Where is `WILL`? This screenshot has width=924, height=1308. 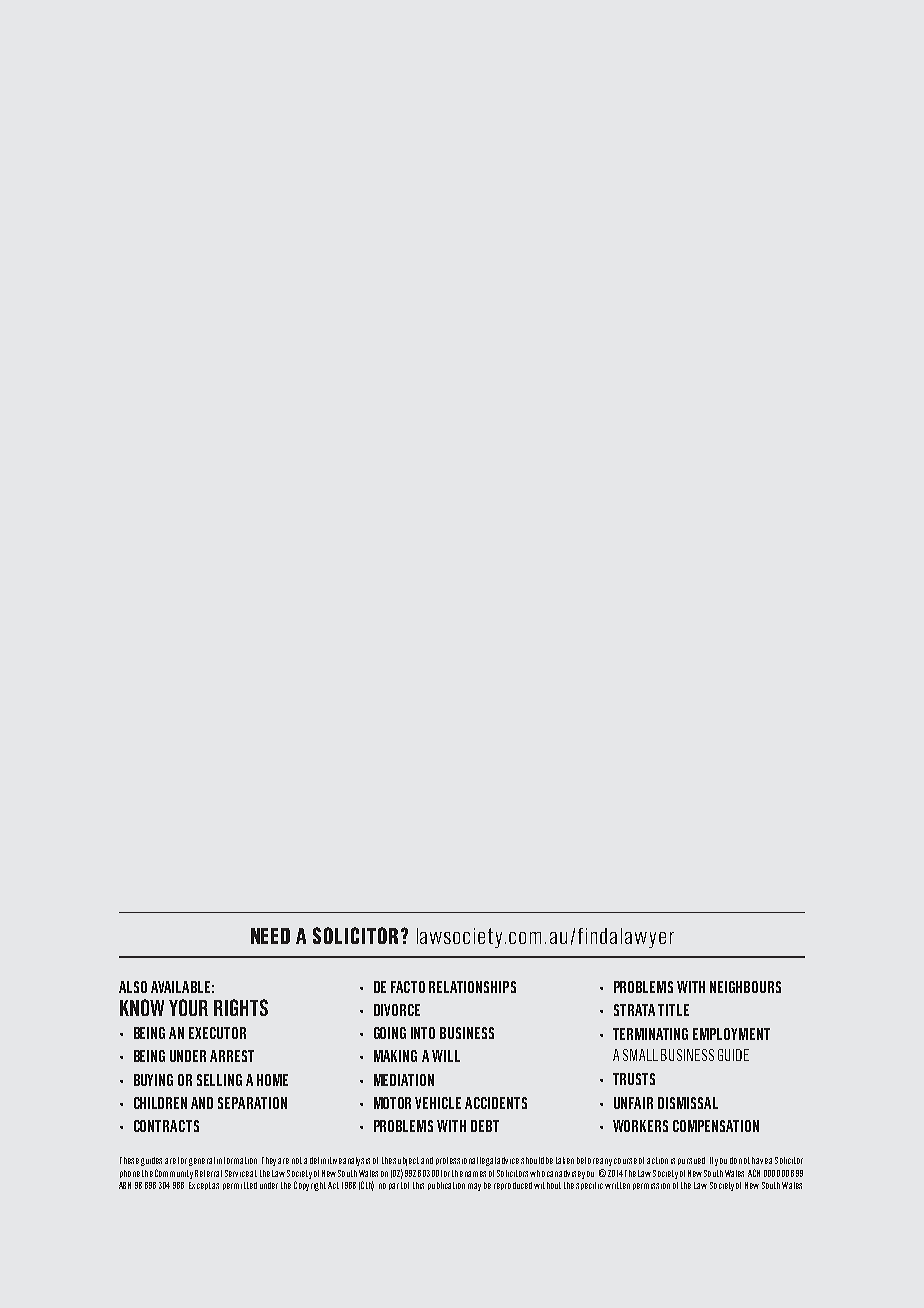 WILL is located at coordinates (446, 1056).
